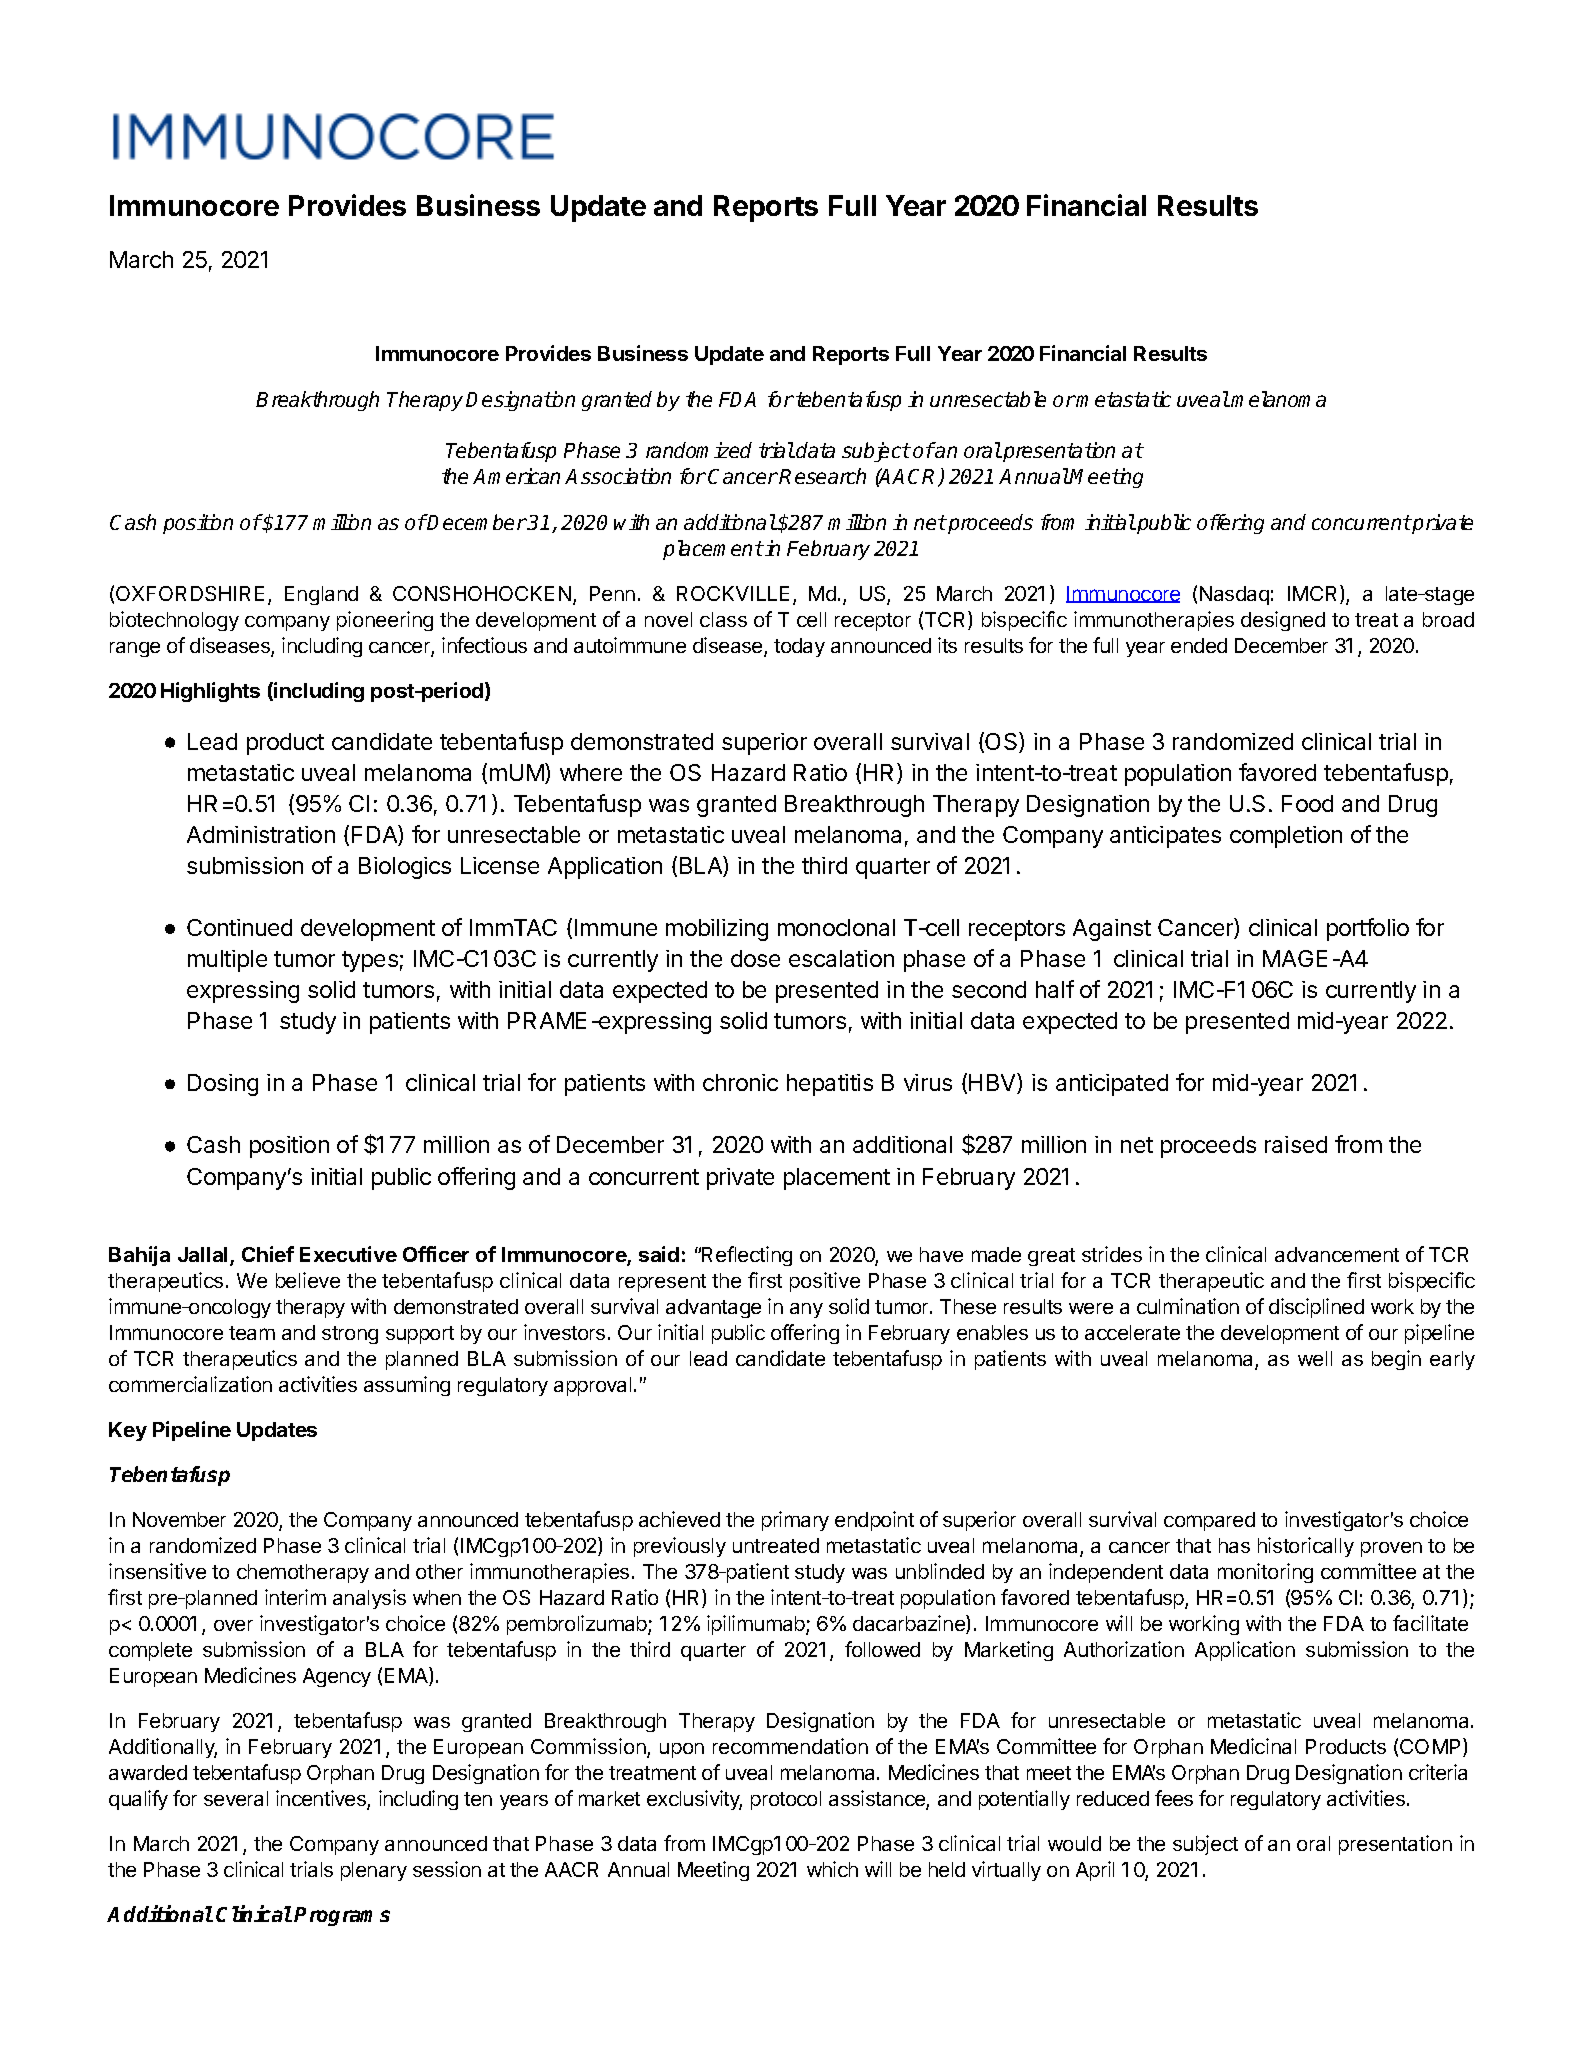 The image size is (1584, 2050). What do you see at coordinates (374, 1871) in the screenshot?
I see `plenary` at bounding box center [374, 1871].
